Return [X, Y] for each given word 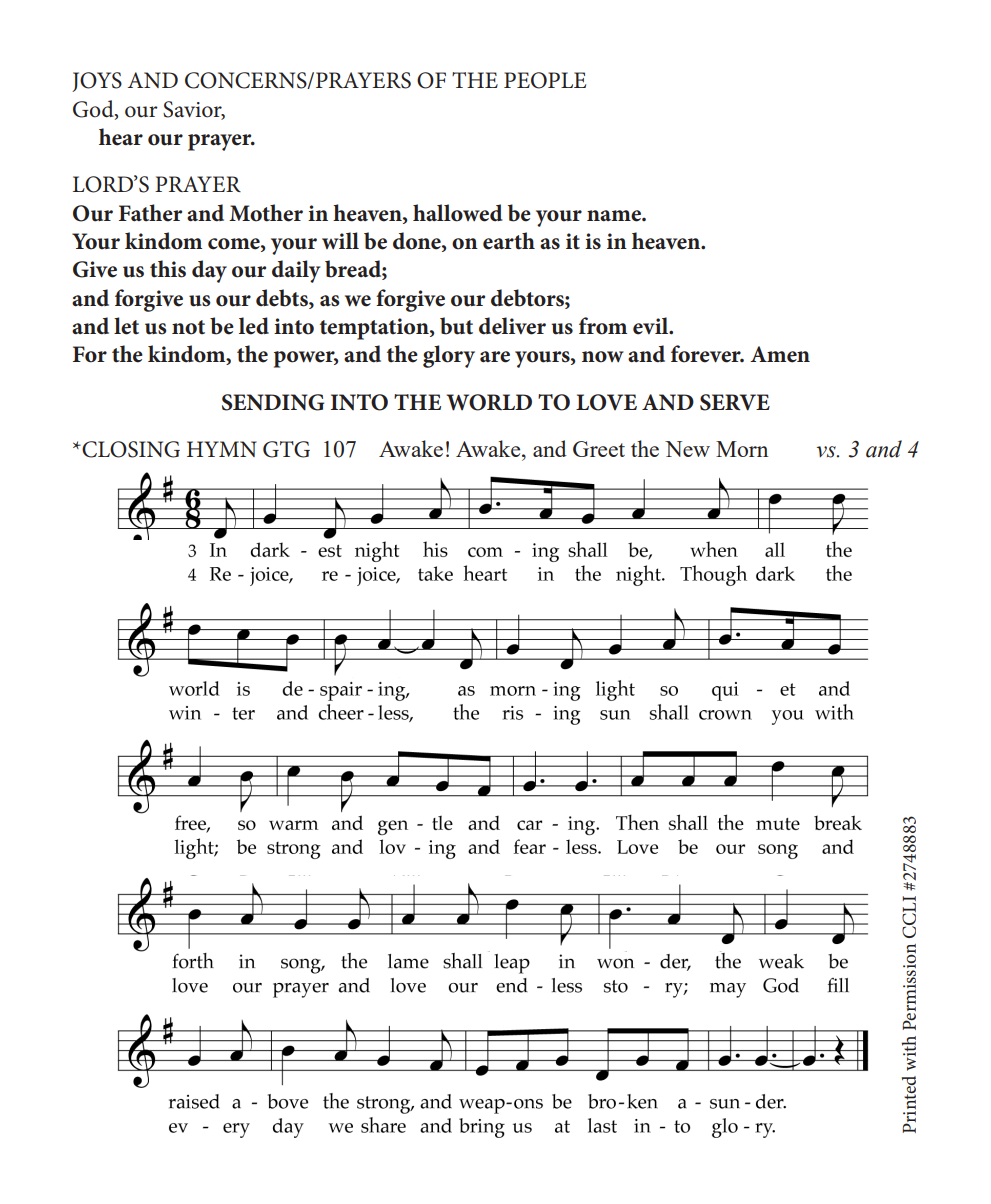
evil [652, 326]
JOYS [97, 82]
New [687, 449]
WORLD [489, 402]
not [188, 327]
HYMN [222, 449]
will [340, 240]
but [456, 326]
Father [150, 213]
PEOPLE [545, 80]
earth [509, 241]
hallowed [458, 213]
